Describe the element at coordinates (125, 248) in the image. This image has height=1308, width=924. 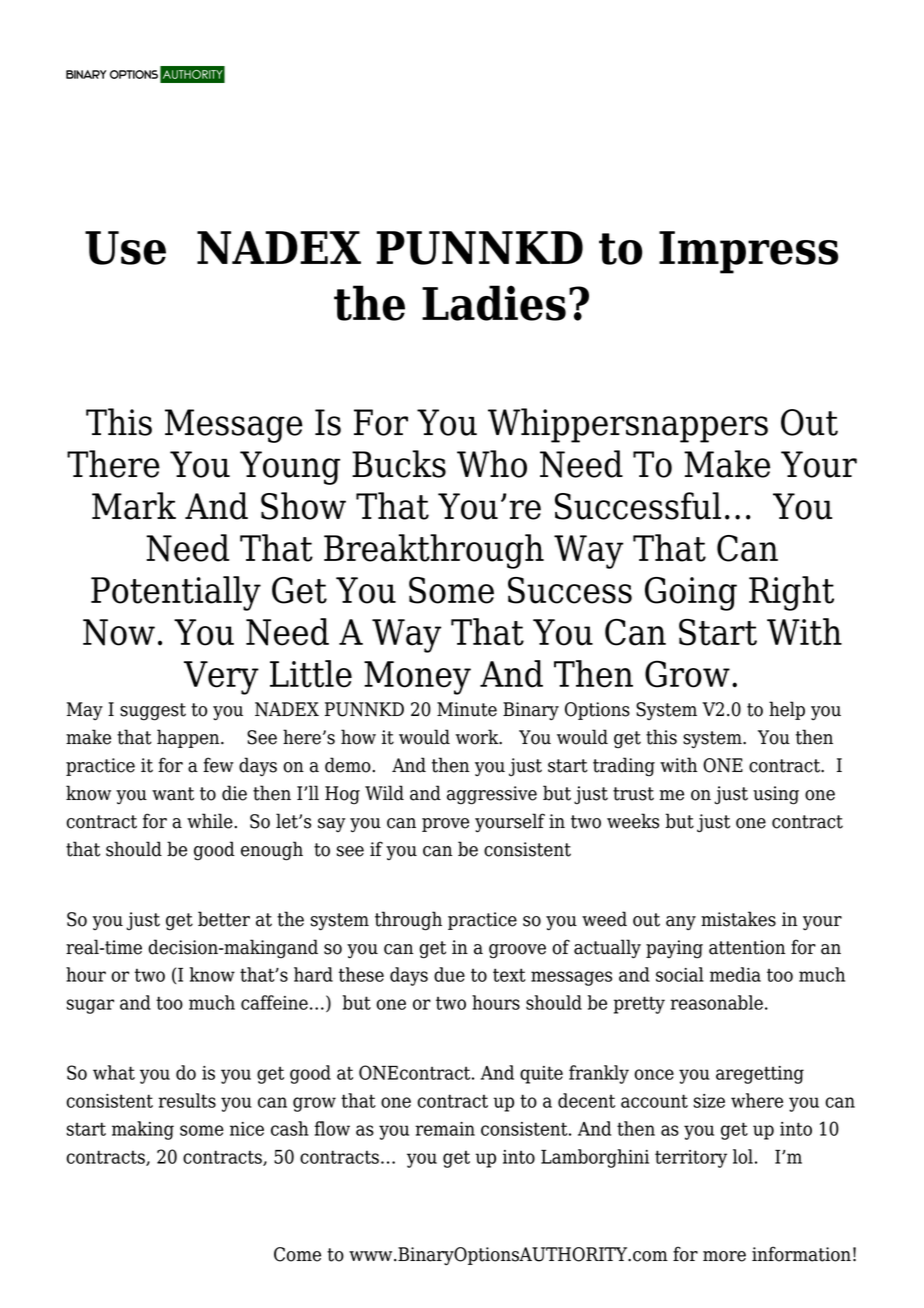
I see `Use` at that location.
